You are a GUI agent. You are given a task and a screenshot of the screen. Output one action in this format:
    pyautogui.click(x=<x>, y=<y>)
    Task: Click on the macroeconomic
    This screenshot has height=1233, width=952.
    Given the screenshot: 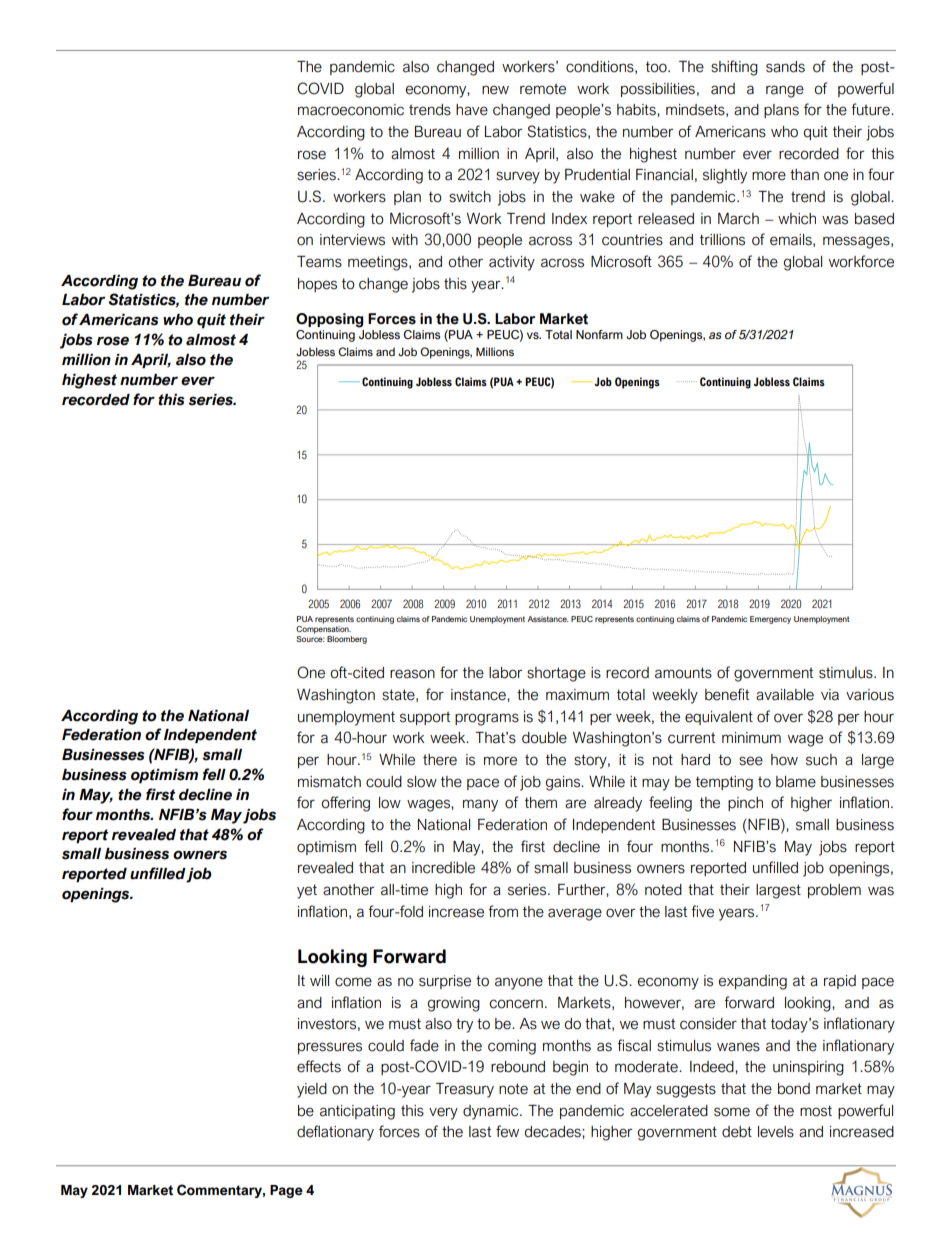 What is the action you would take?
    pyautogui.click(x=351, y=110)
